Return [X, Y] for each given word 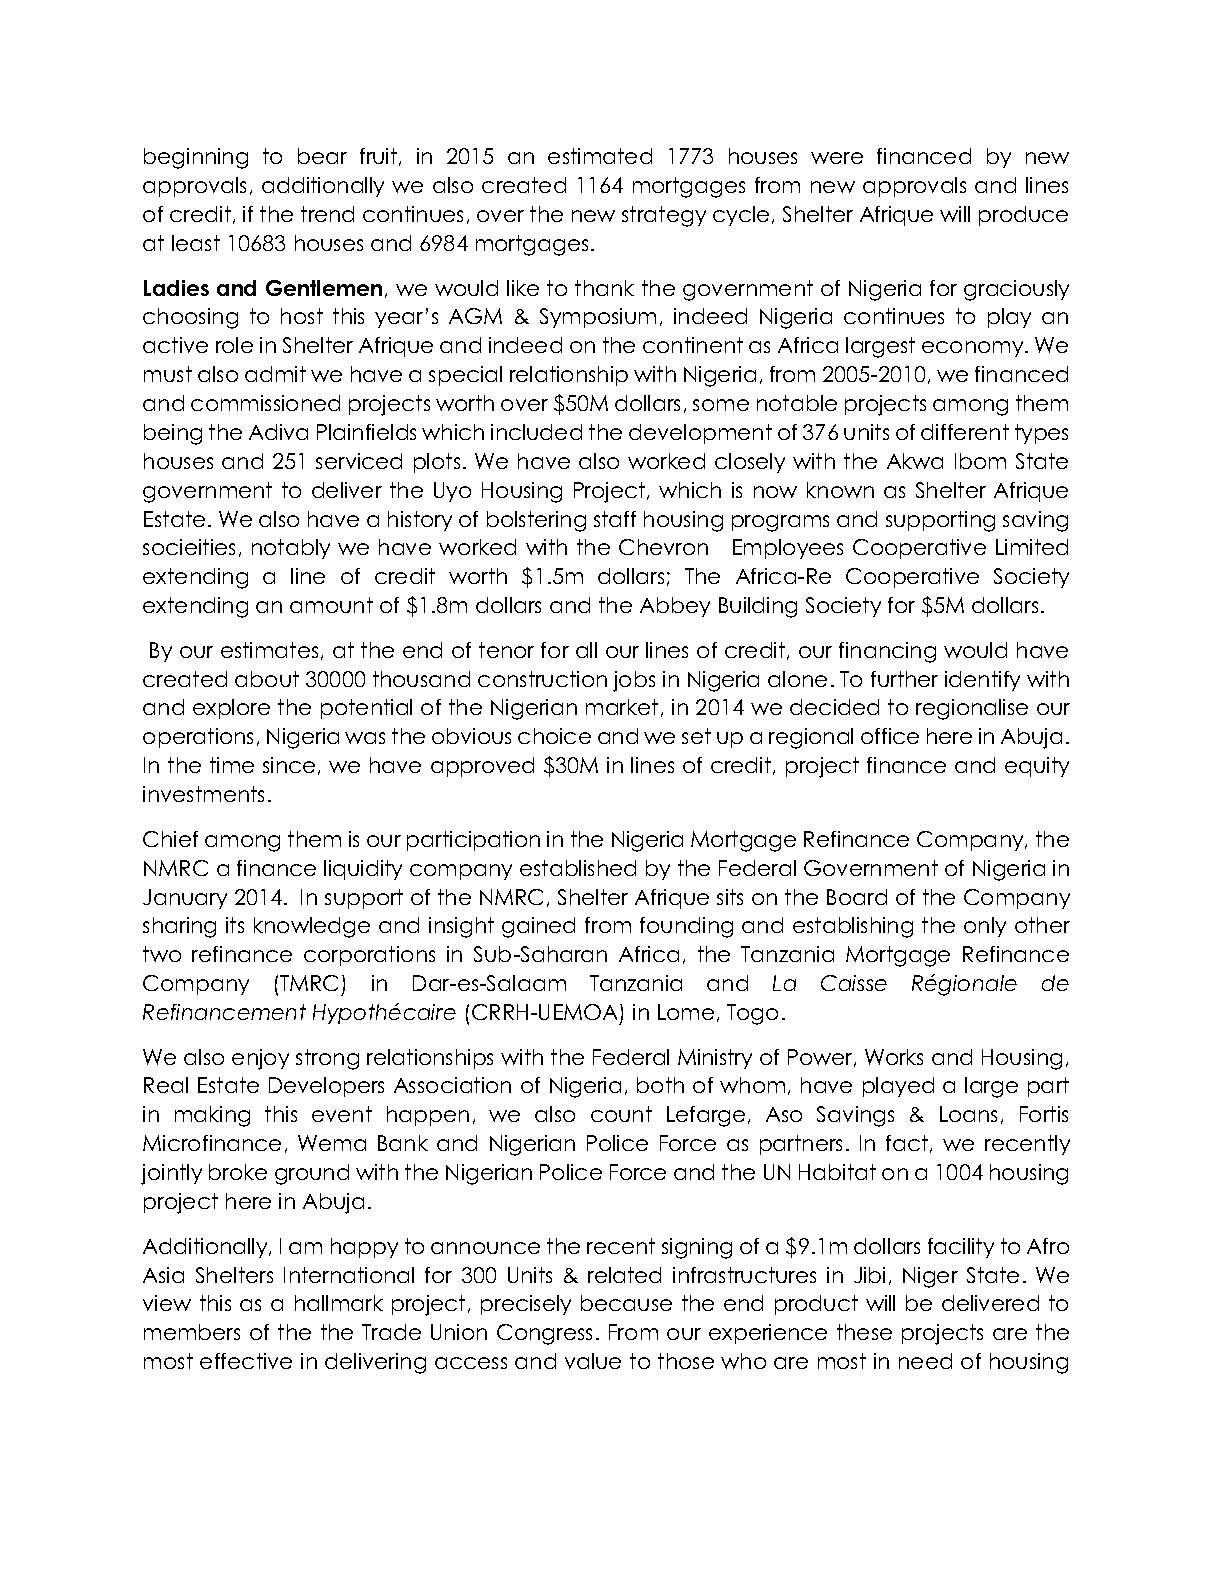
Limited [1032, 547]
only [985, 927]
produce [1023, 216]
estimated [600, 156]
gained [538, 927]
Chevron [663, 547]
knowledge [312, 927]
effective [246, 1361]
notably [291, 549]
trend [327, 214]
